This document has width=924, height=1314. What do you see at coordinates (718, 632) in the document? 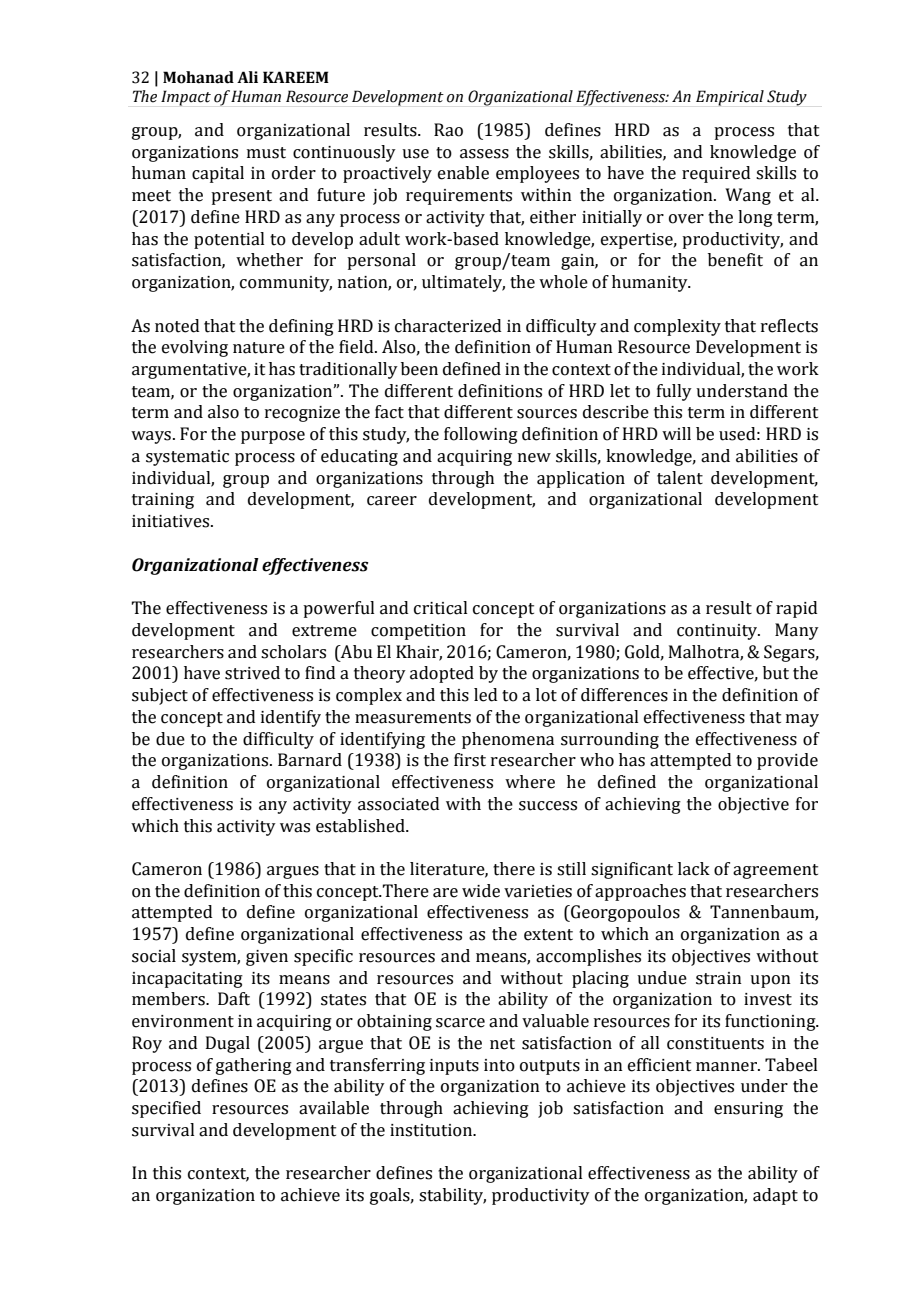
I see `continuity` at bounding box center [718, 632].
